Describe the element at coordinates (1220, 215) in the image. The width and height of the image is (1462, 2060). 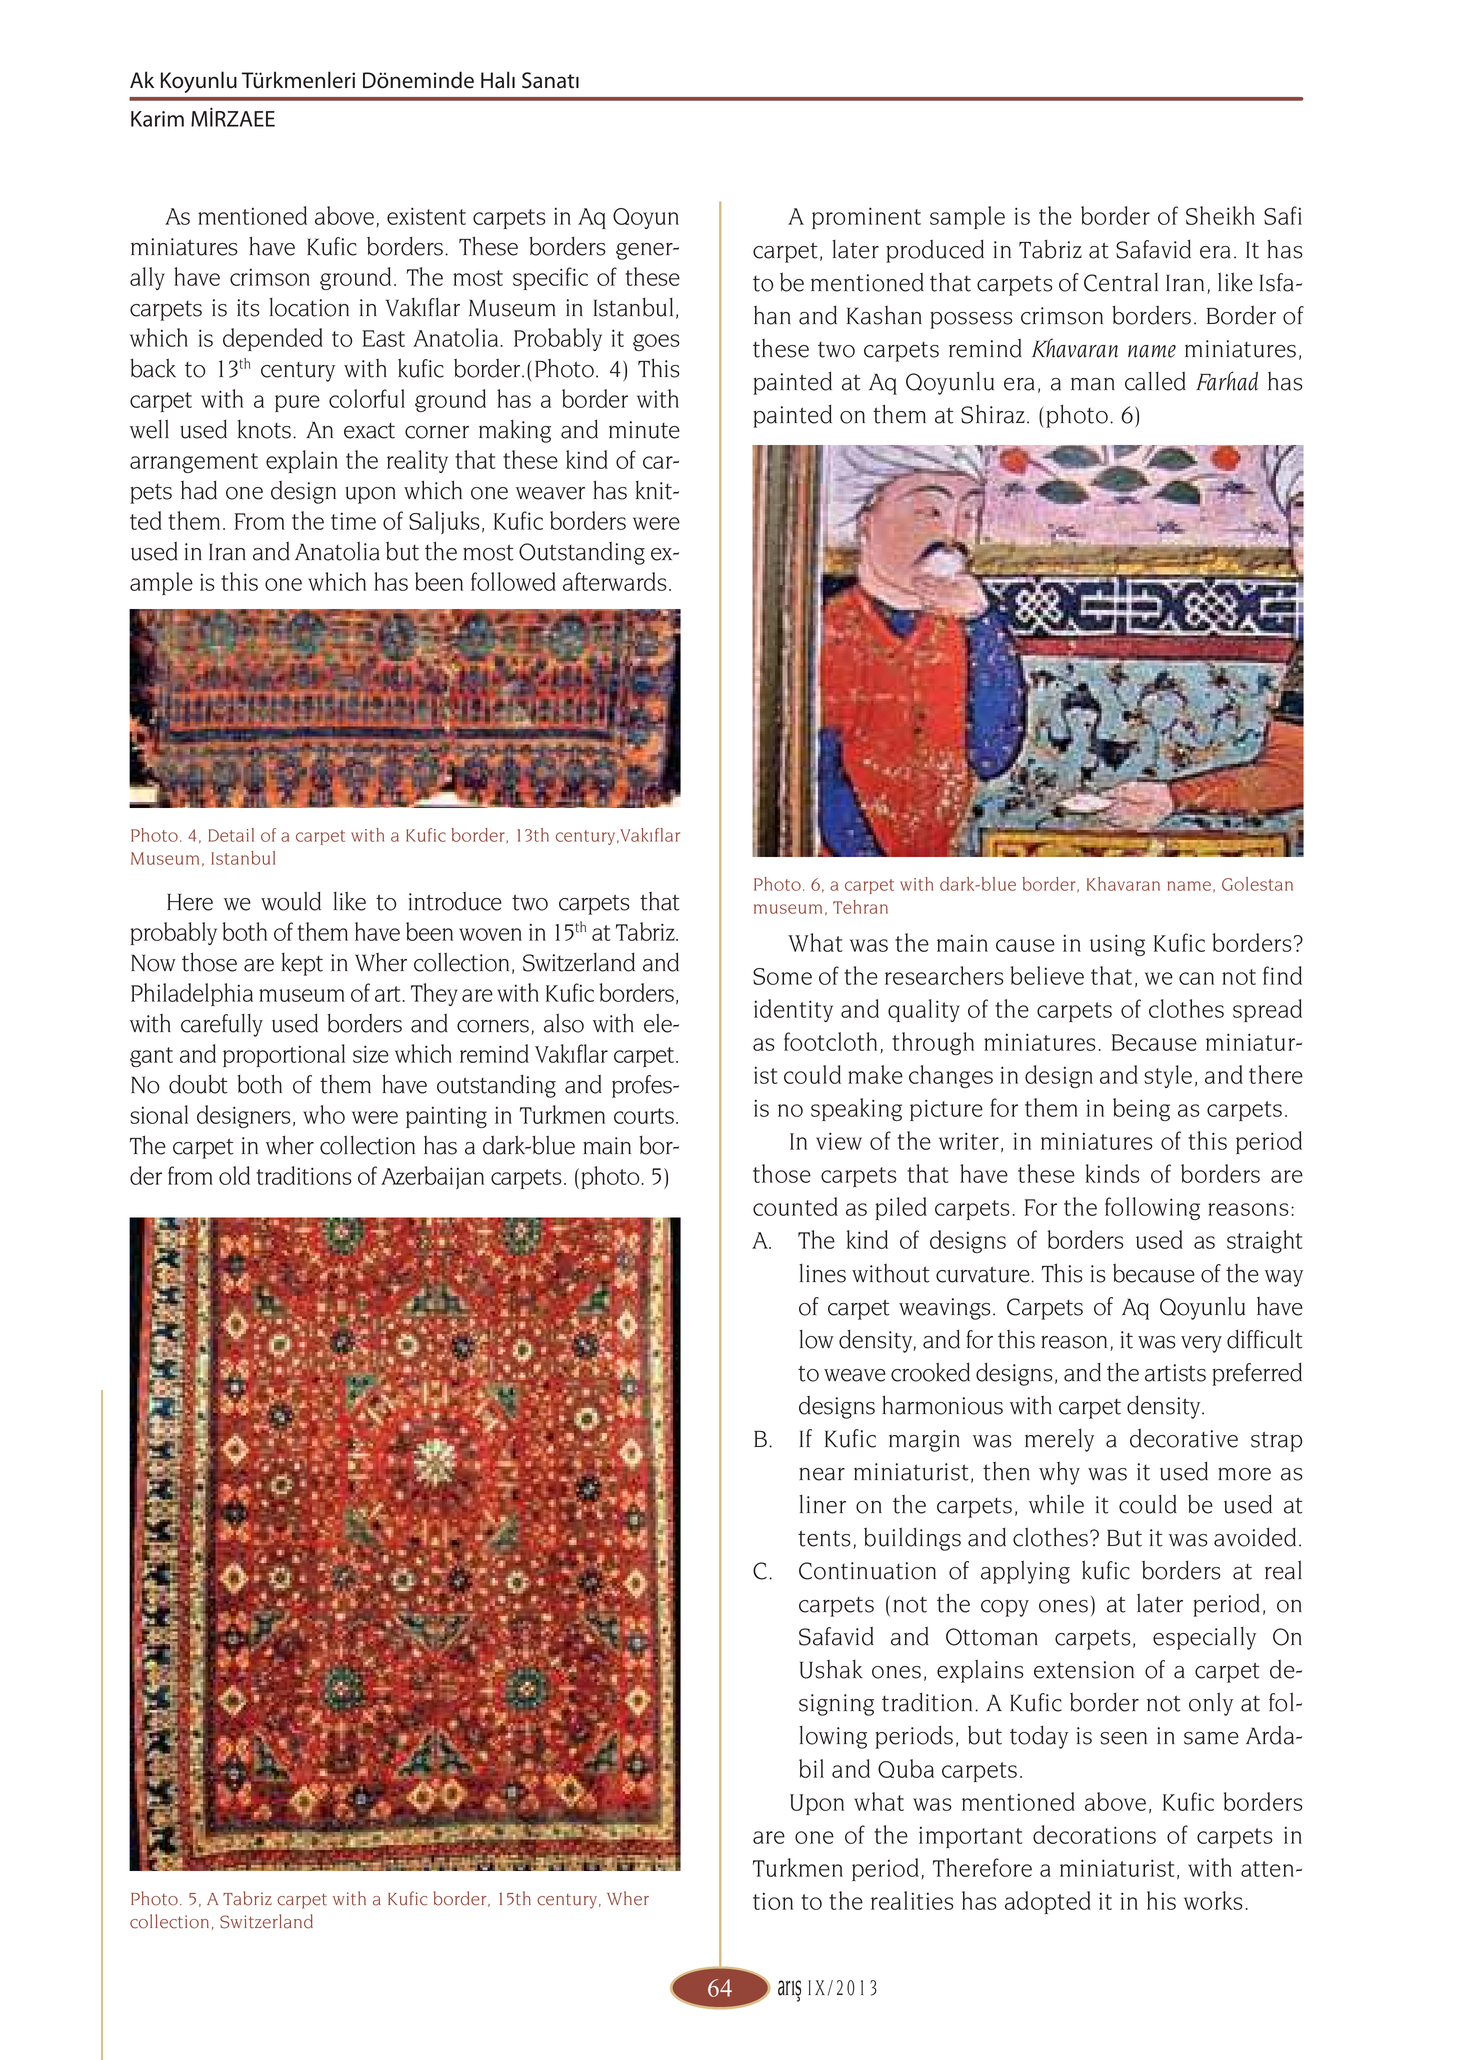
I see `Sheikh` at that location.
